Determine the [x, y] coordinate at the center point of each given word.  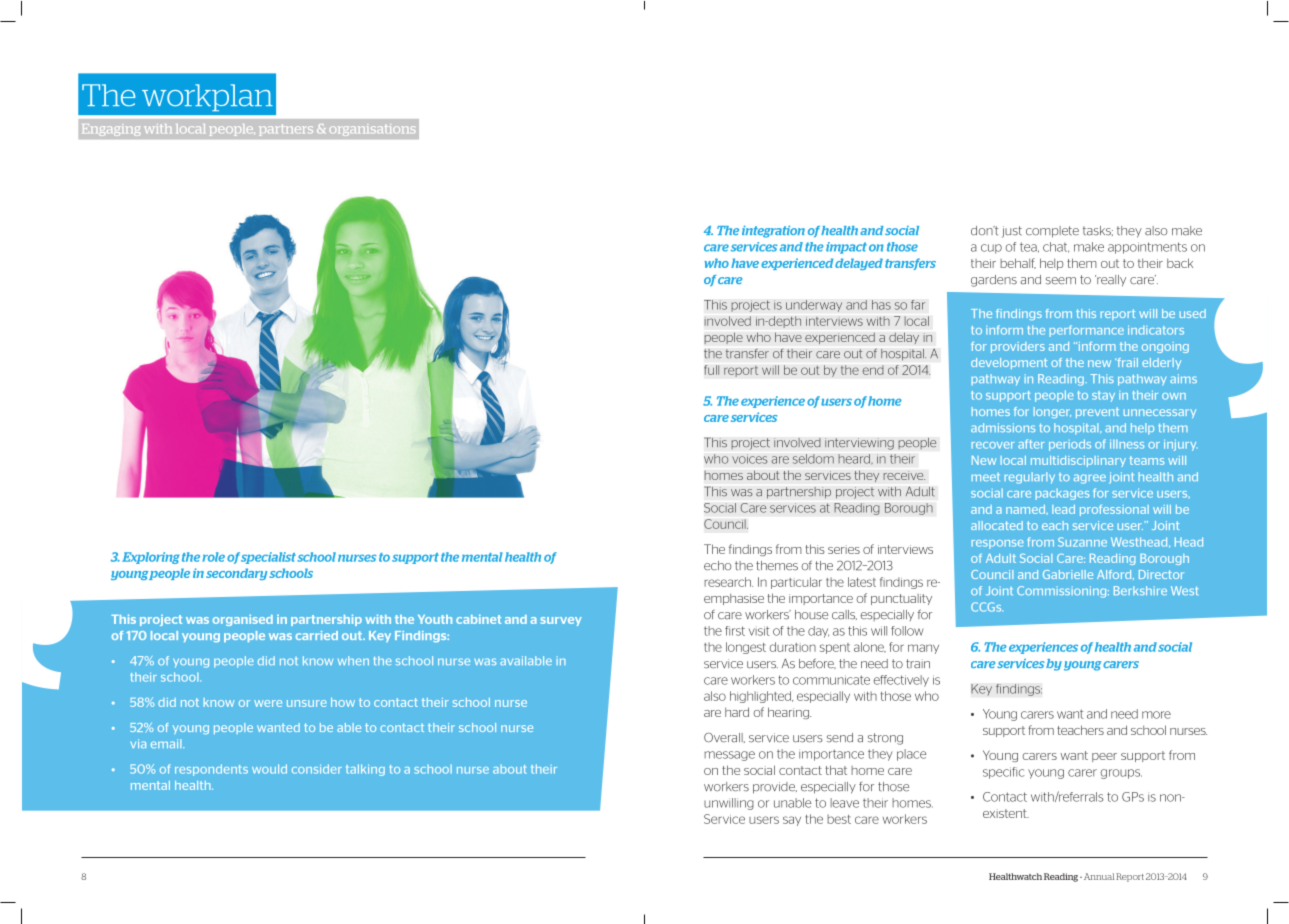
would [269, 769]
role [213, 557]
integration [773, 232]
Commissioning [1063, 592]
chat [1056, 247]
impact [846, 248]
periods [1070, 445]
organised [242, 620]
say [792, 821]
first [735, 631]
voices [750, 459]
